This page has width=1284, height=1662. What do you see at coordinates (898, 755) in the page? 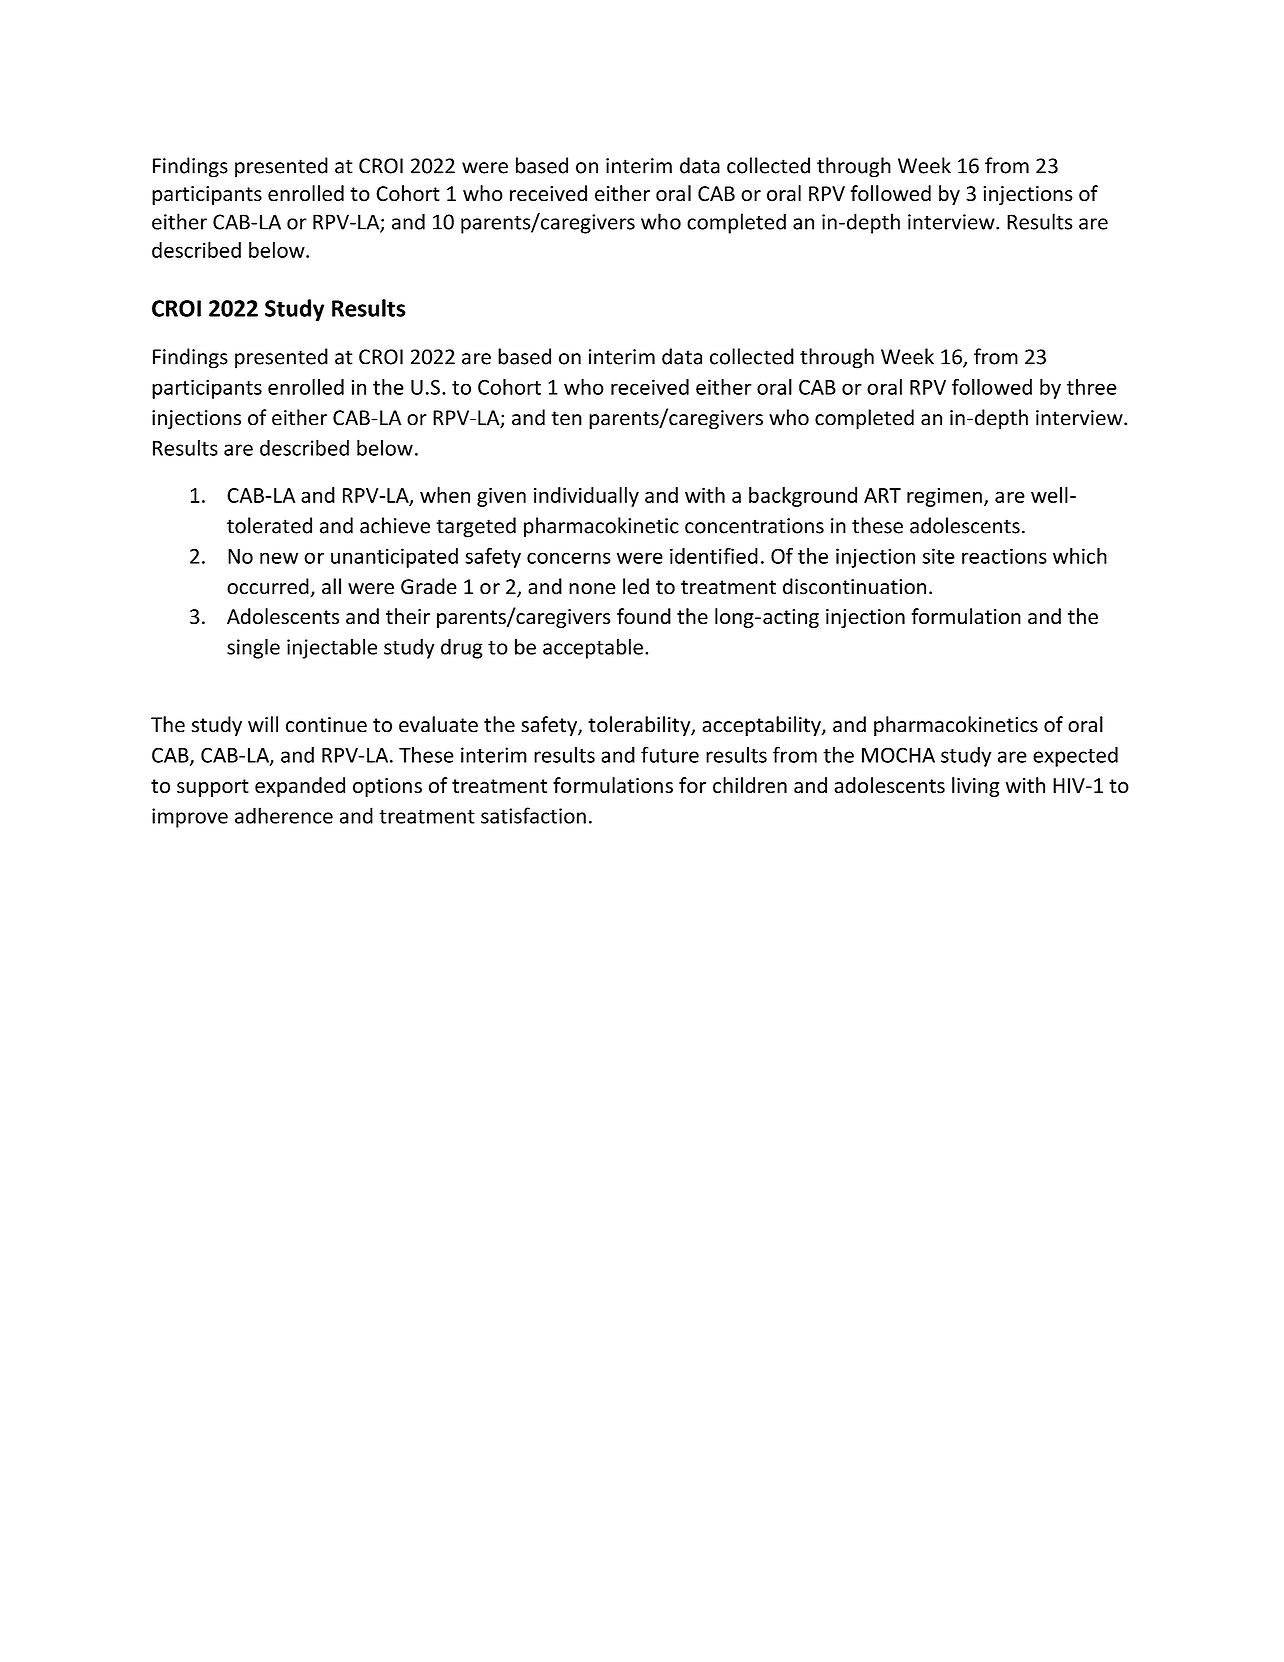
I see `MOCHA` at bounding box center [898, 755].
